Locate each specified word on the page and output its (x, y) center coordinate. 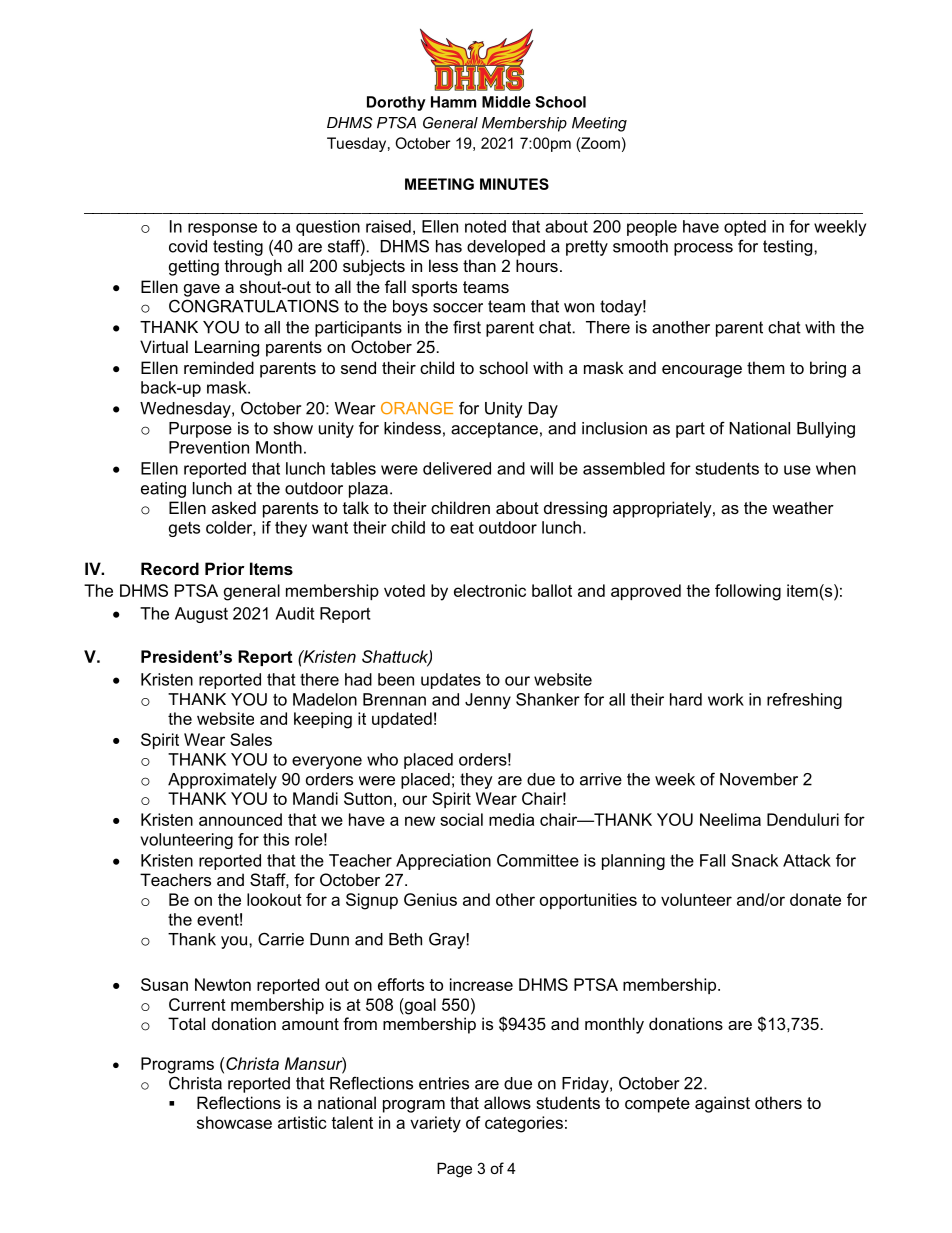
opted (745, 228)
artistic (302, 1122)
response (222, 229)
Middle (506, 102)
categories (524, 1124)
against (722, 1104)
